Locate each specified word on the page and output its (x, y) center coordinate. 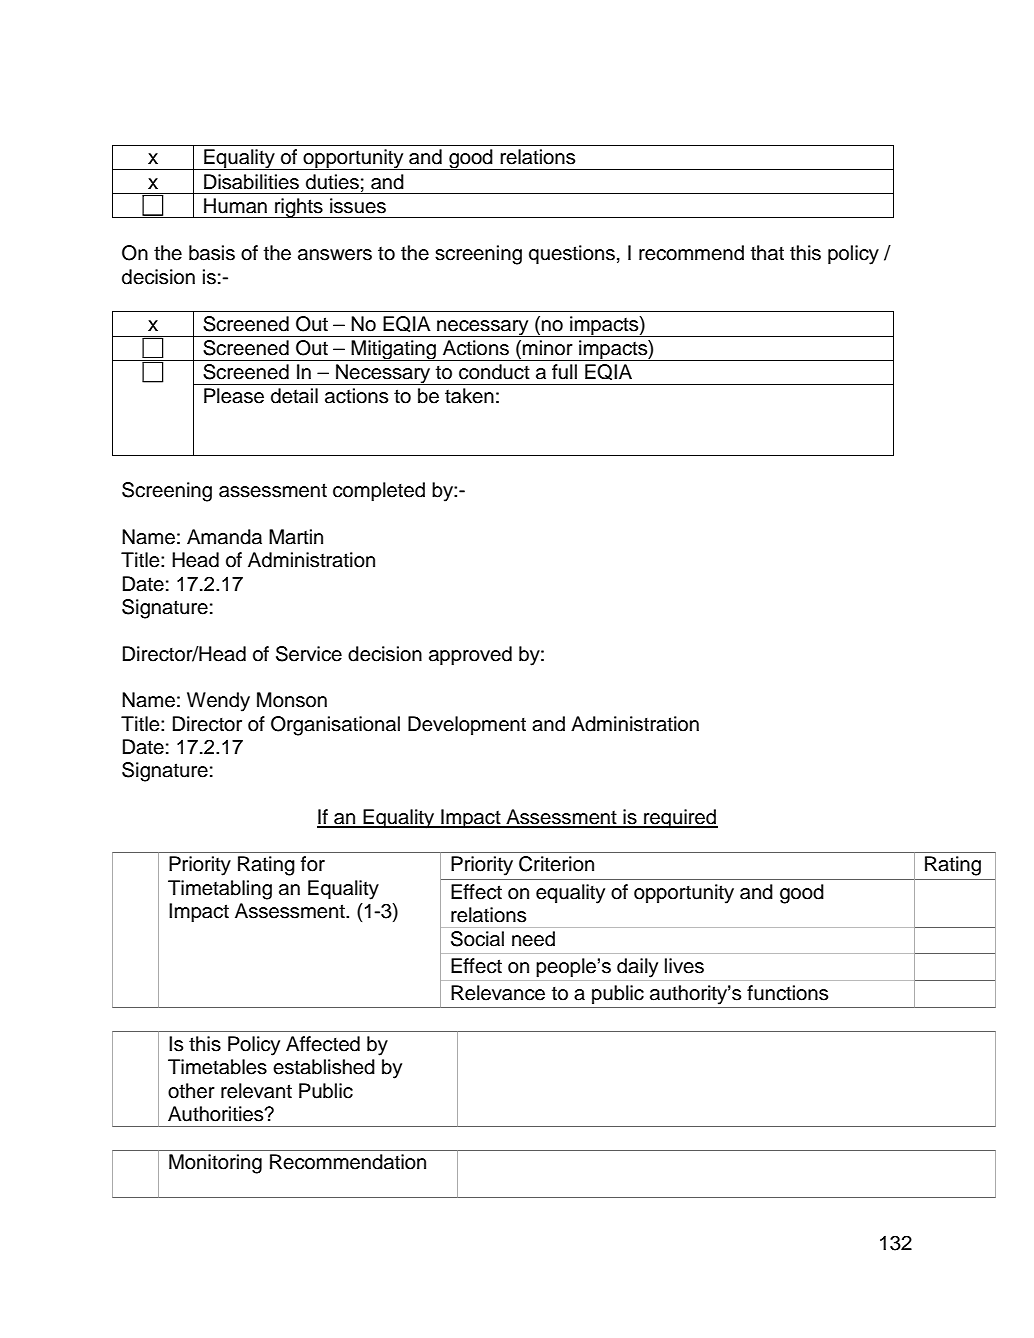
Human (235, 206)
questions (572, 255)
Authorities (217, 1114)
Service (309, 654)
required (680, 819)
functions (787, 993)
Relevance (498, 993)
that (767, 253)
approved (470, 656)
